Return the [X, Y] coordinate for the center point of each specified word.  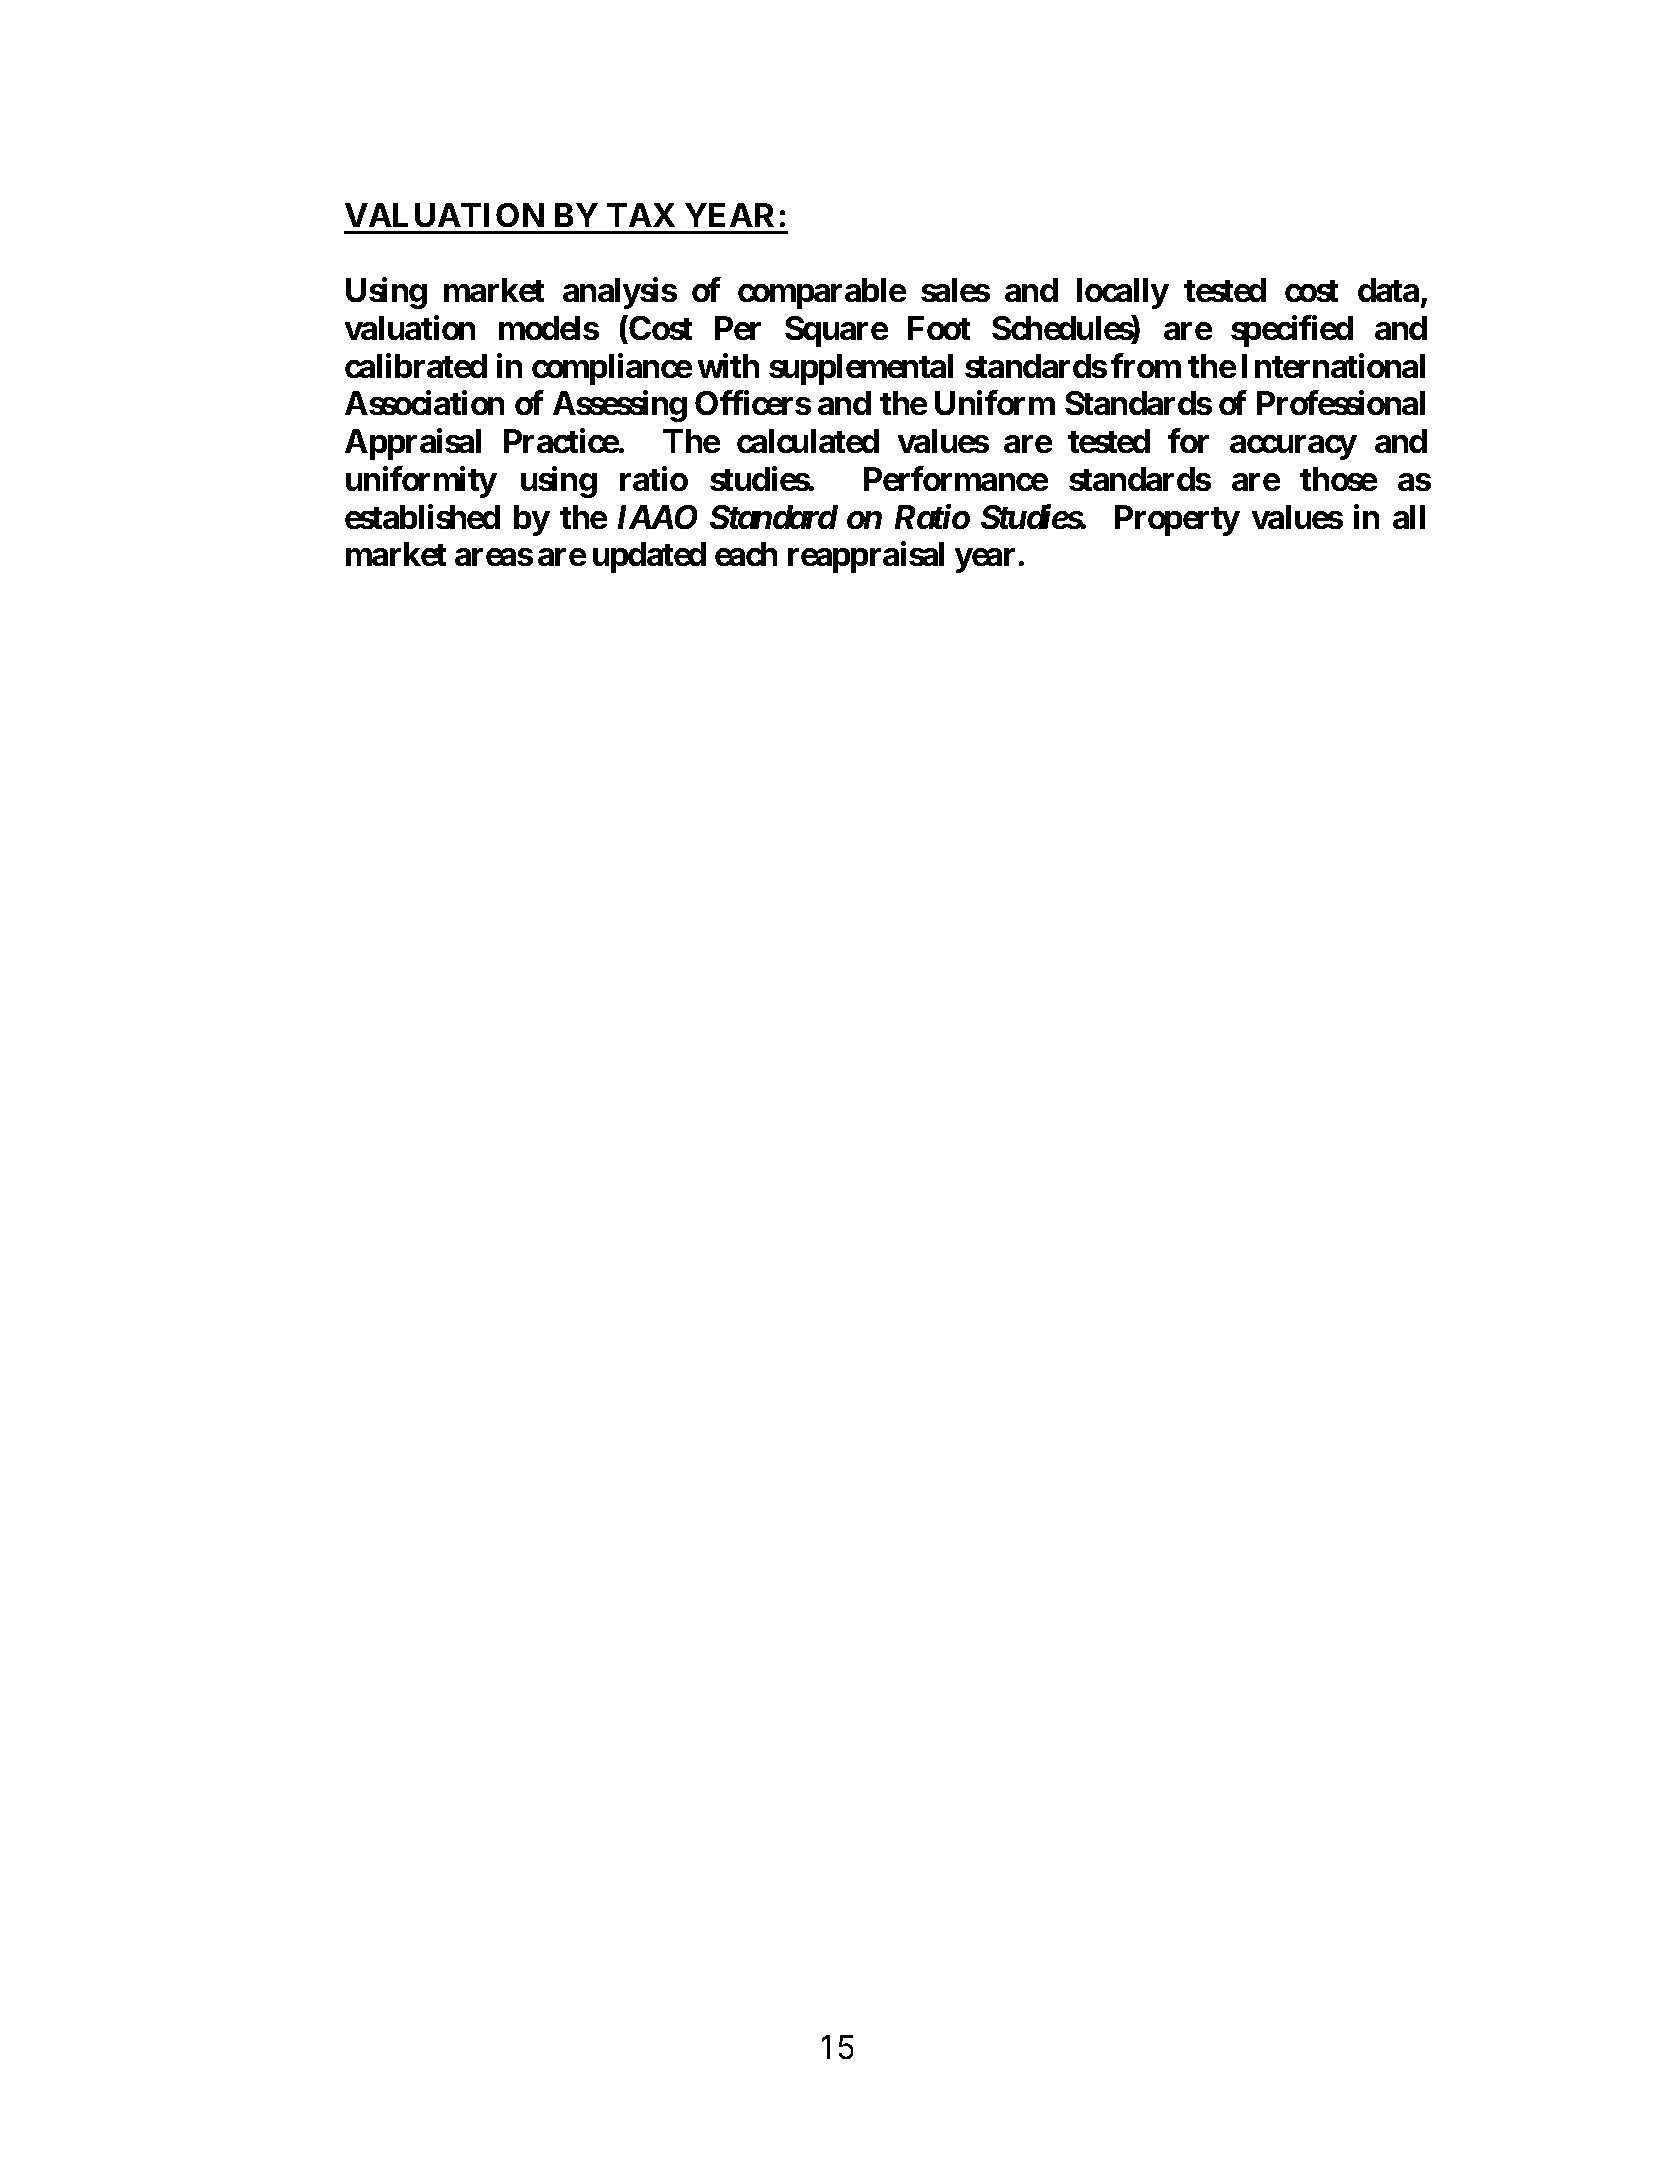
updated [649, 557]
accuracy [1293, 448]
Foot [939, 328]
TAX [641, 215]
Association [424, 403]
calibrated [416, 365]
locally [1123, 293]
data [1388, 290]
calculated [808, 441]
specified [1292, 331]
